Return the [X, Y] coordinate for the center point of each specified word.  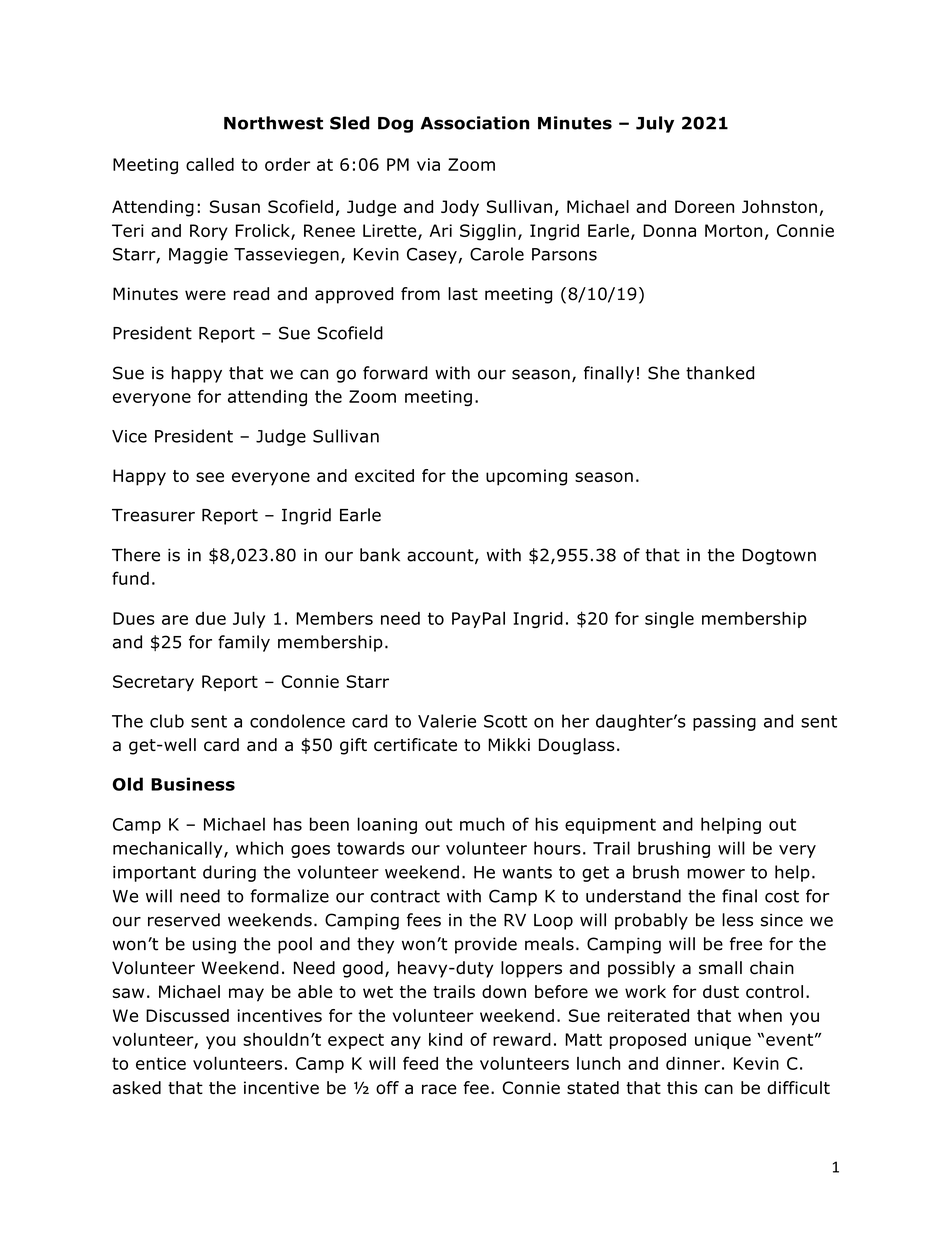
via [428, 164]
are [175, 620]
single [669, 620]
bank [380, 555]
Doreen [704, 206]
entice [161, 1063]
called [210, 164]
